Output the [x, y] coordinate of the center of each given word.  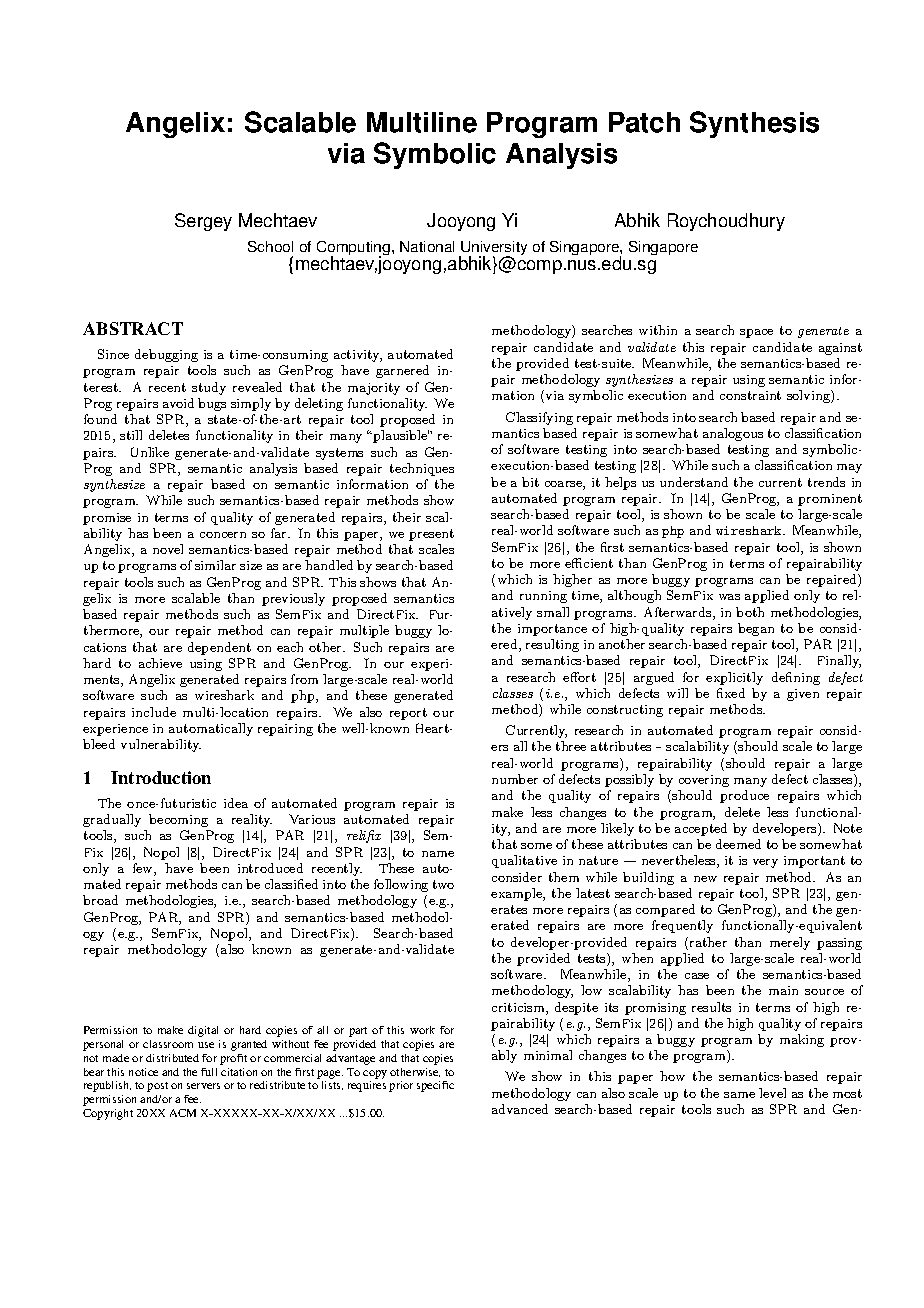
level [772, 1093]
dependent [219, 648]
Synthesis [754, 124]
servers [203, 1086]
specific [435, 1086]
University [493, 249]
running [543, 597]
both [750, 612]
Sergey [203, 222]
